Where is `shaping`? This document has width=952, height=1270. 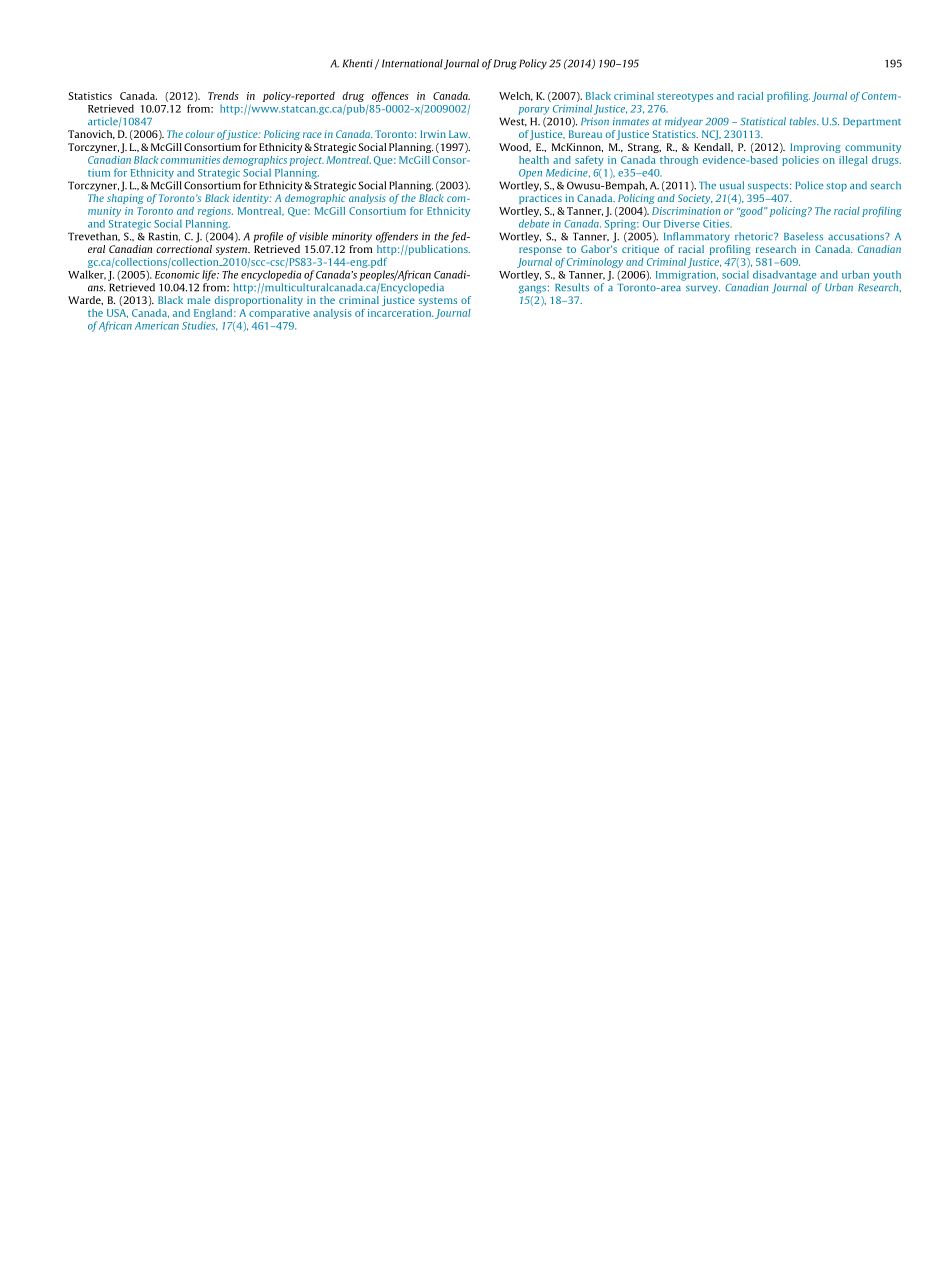
shaping is located at coordinates (125, 197).
